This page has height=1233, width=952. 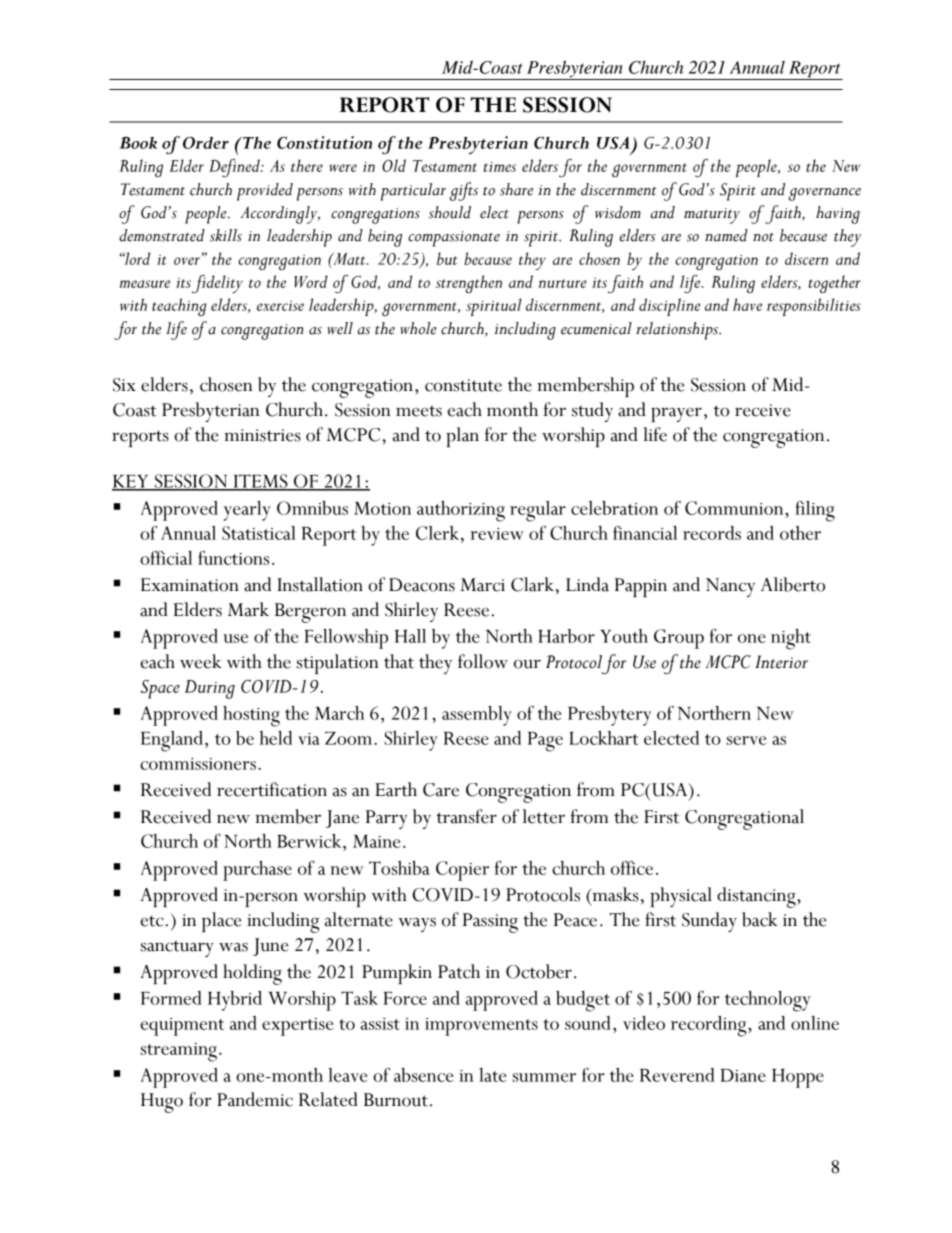 I want to click on Care, so click(x=441, y=790).
